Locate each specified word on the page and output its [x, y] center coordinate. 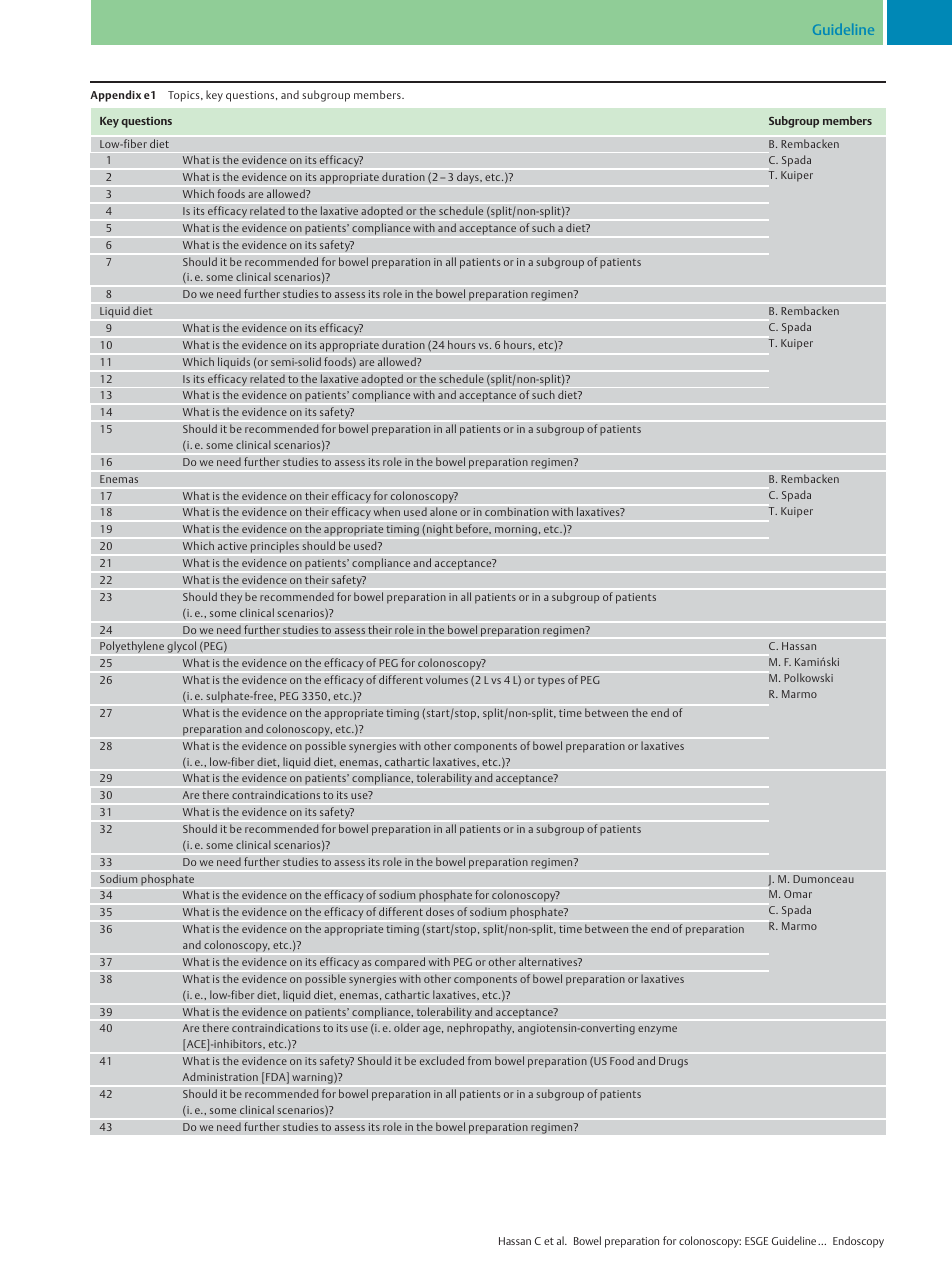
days [469, 178]
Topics [185, 96]
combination [517, 512]
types [551, 682]
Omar [798, 894]
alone [443, 512]
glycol [181, 647]
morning [516, 530]
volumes [447, 679]
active [232, 546]
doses [440, 911]
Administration [220, 1076]
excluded [442, 1060]
